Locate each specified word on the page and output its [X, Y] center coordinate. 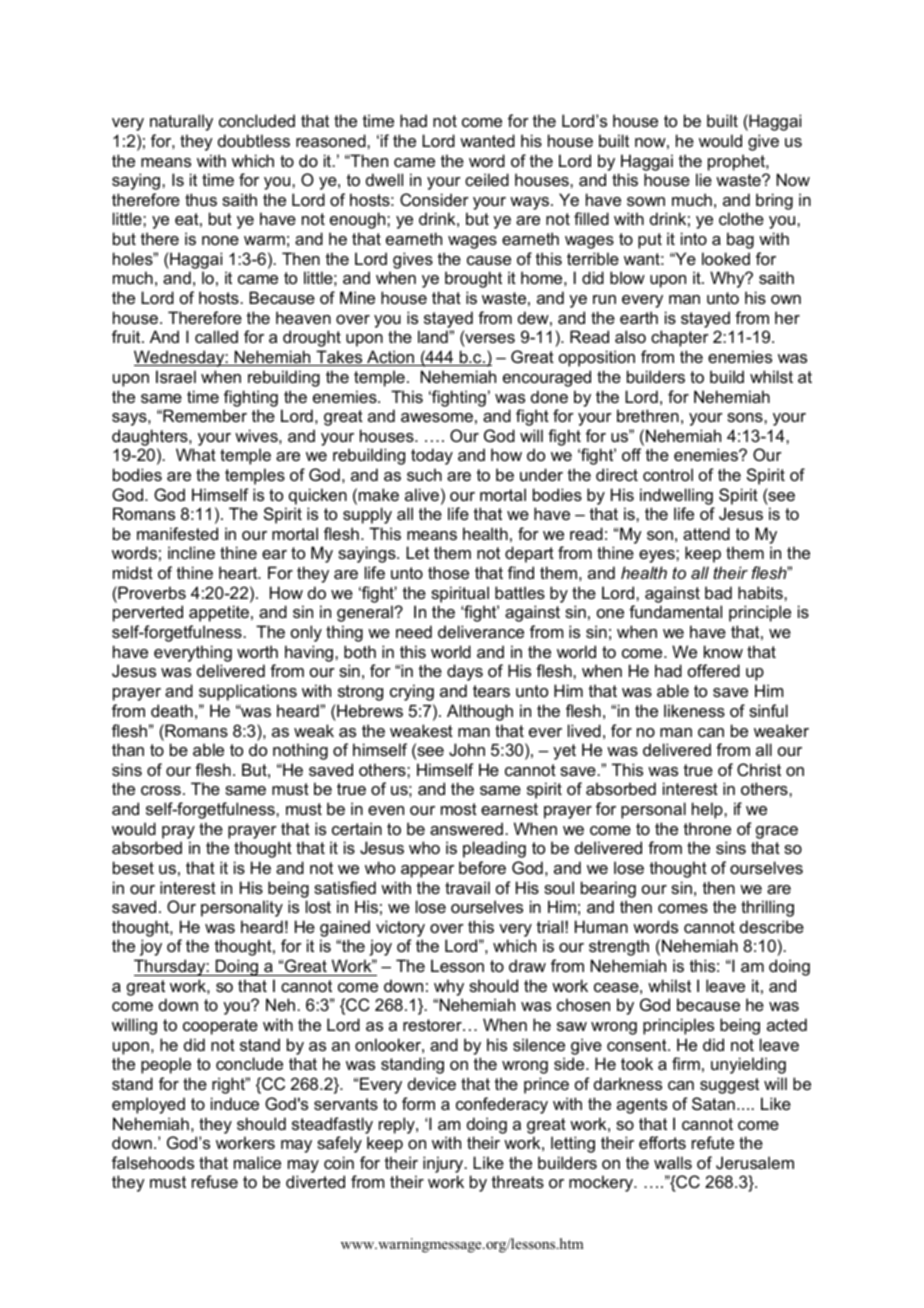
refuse [215, 1181]
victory [400, 930]
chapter [680, 338]
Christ [759, 769]
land [434, 336]
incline [191, 552]
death [172, 710]
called [216, 336]
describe [772, 926]
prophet [737, 162]
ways [531, 203]
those [448, 572]
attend [706, 533]
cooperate [220, 1027]
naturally [181, 122]
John [467, 749]
